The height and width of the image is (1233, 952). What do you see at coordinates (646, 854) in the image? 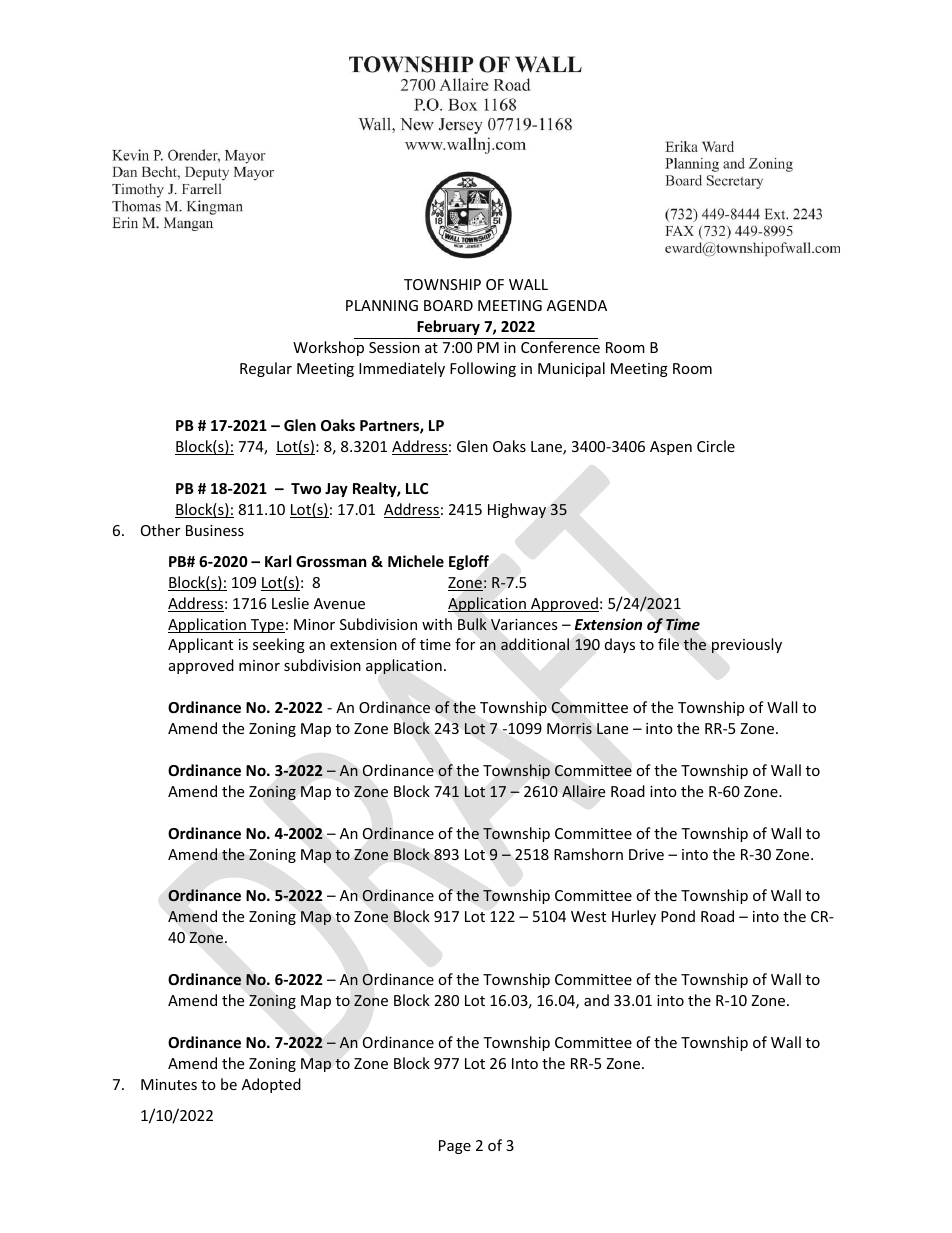
I see `Drive` at bounding box center [646, 854].
